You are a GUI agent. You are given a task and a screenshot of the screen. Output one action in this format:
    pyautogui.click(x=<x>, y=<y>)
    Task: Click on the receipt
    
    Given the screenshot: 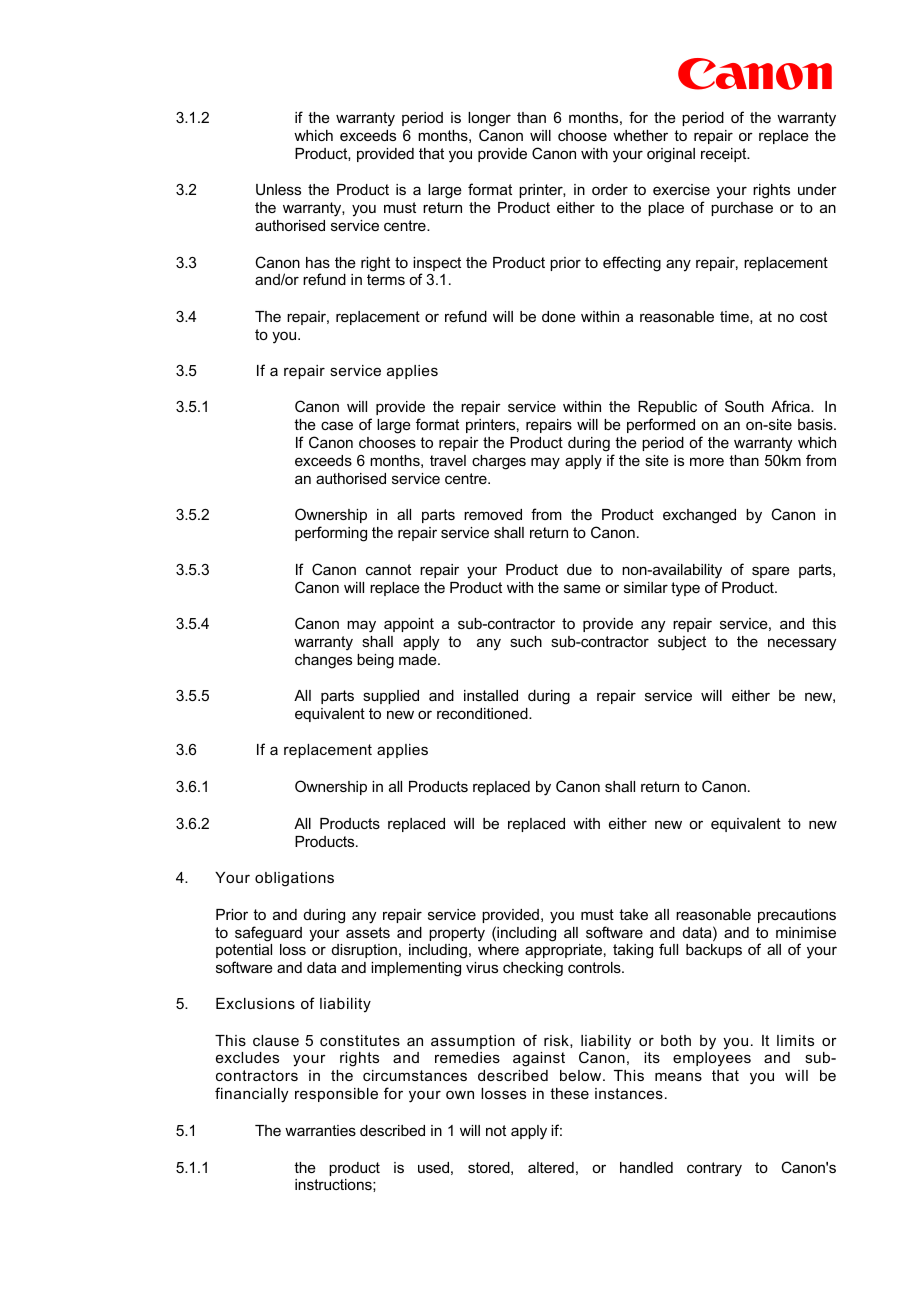 What is the action you would take?
    pyautogui.click(x=725, y=155)
